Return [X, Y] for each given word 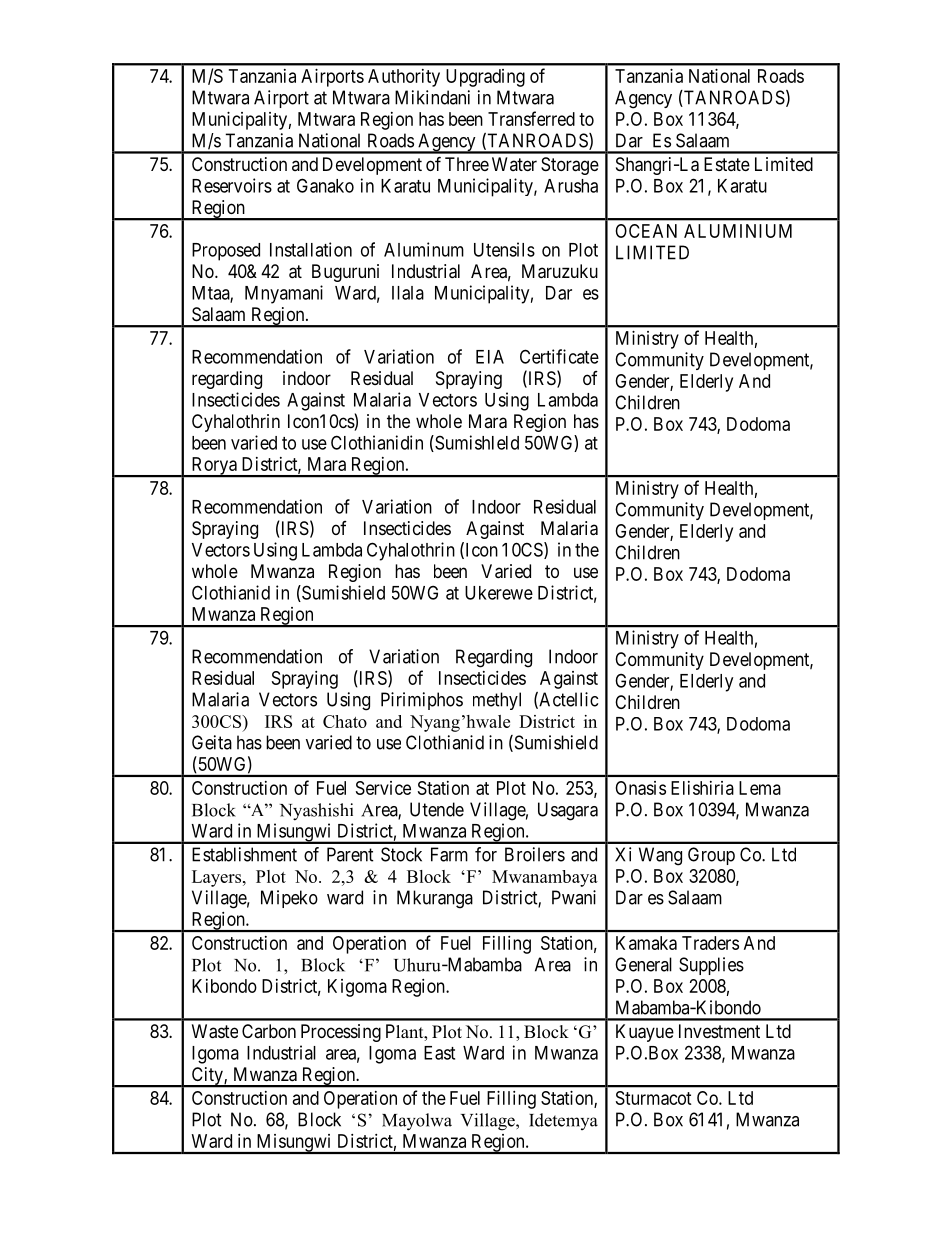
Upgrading [485, 78]
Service [383, 788]
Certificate [559, 356]
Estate [727, 164]
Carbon [269, 1031]
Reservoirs [232, 185]
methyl [497, 701]
